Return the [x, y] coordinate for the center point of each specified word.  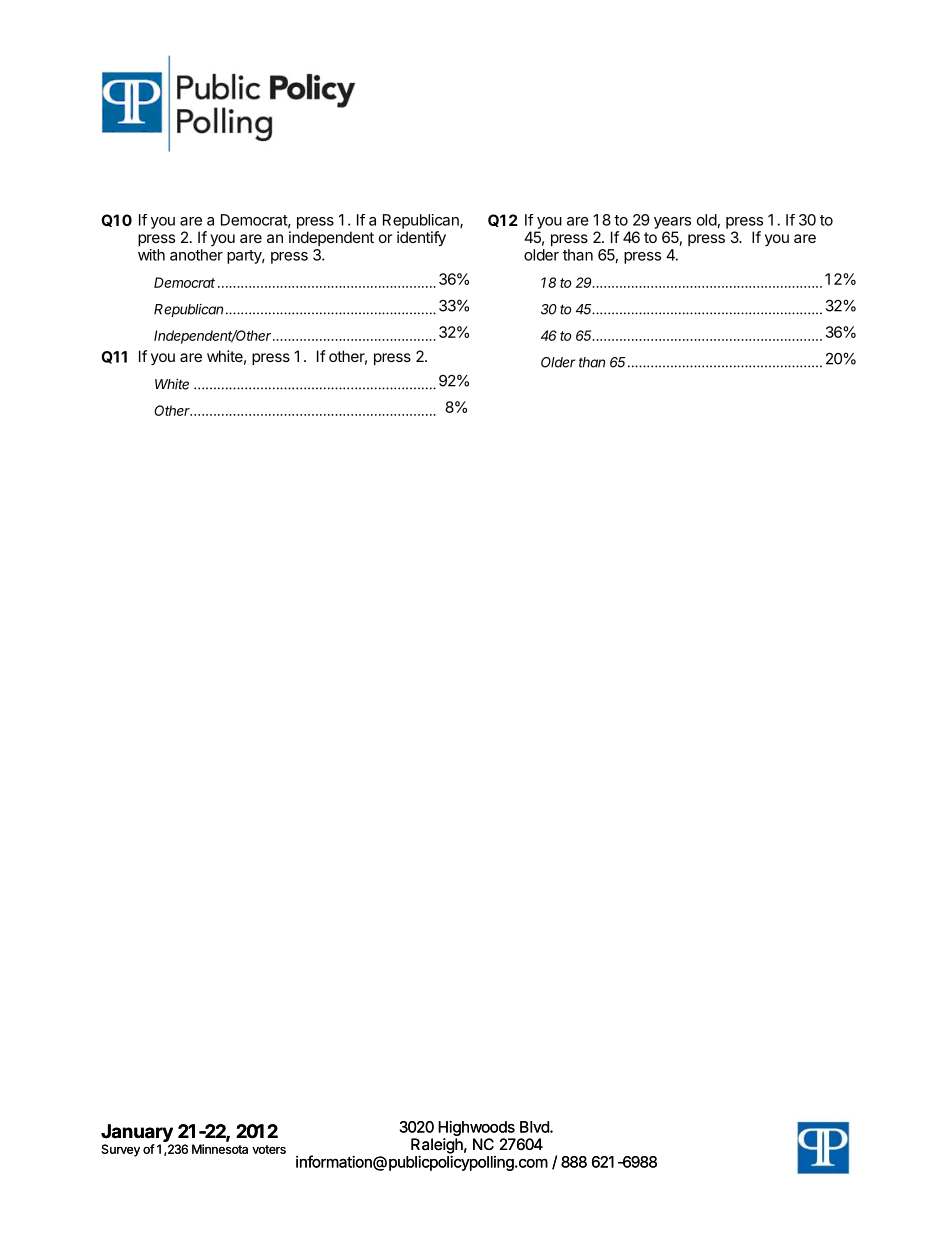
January [137, 1133]
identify [421, 239]
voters [269, 1149]
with [151, 255]
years [672, 223]
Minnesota [220, 1149]
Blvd [535, 1127]
